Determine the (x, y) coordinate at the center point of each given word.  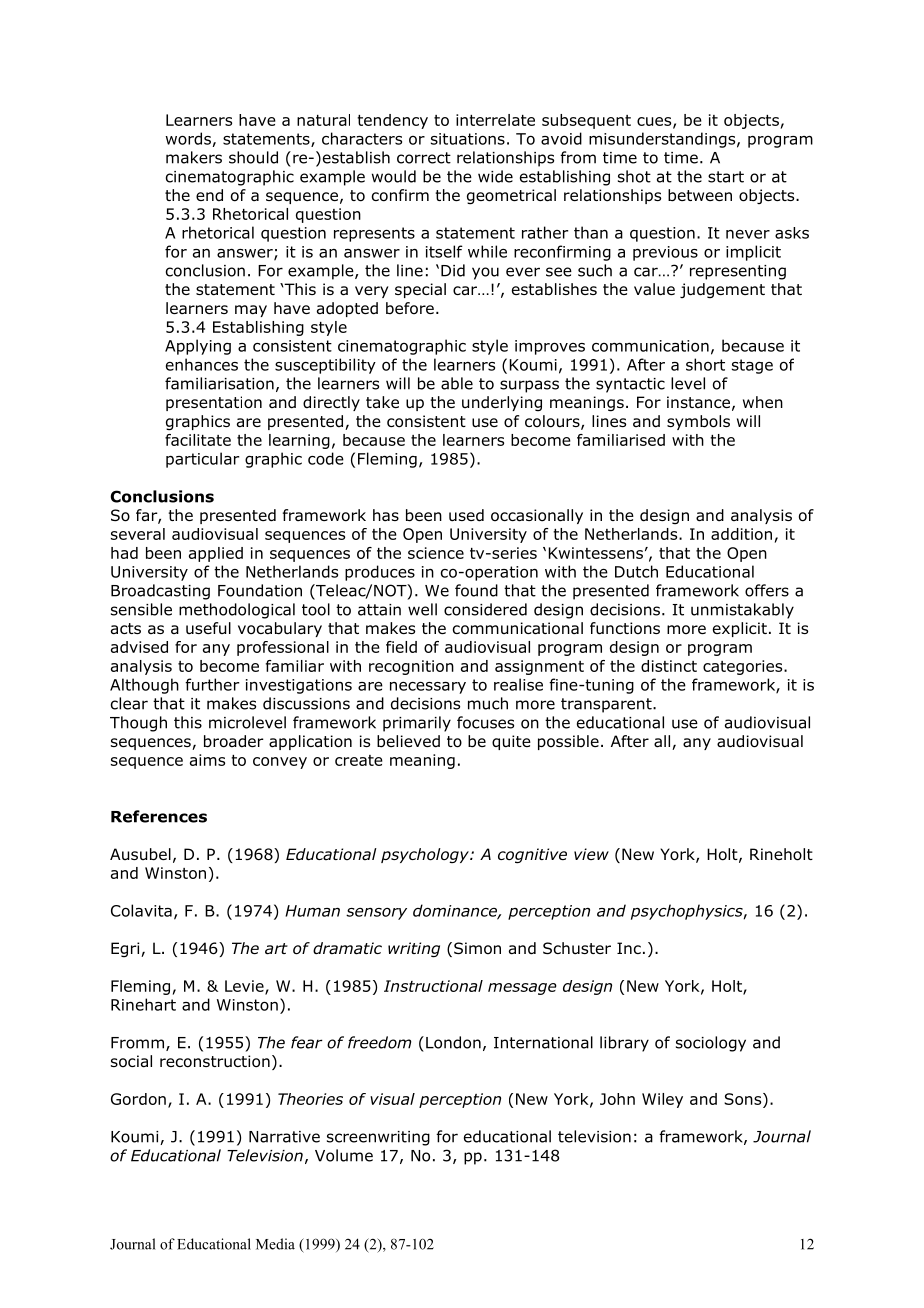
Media (275, 1244)
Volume (344, 1155)
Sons (744, 1099)
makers (194, 157)
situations (468, 139)
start (726, 177)
